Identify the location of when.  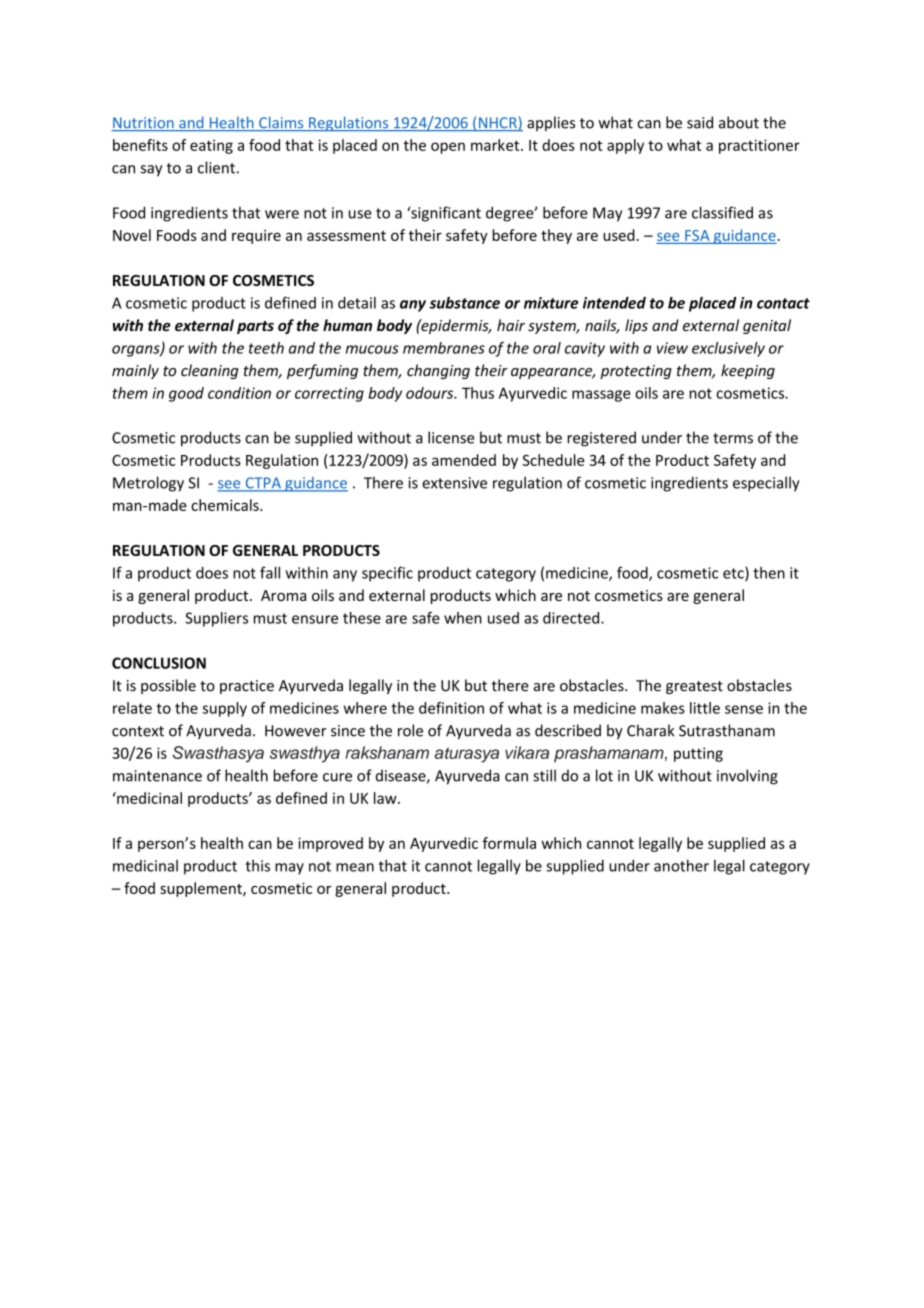
(463, 618).
